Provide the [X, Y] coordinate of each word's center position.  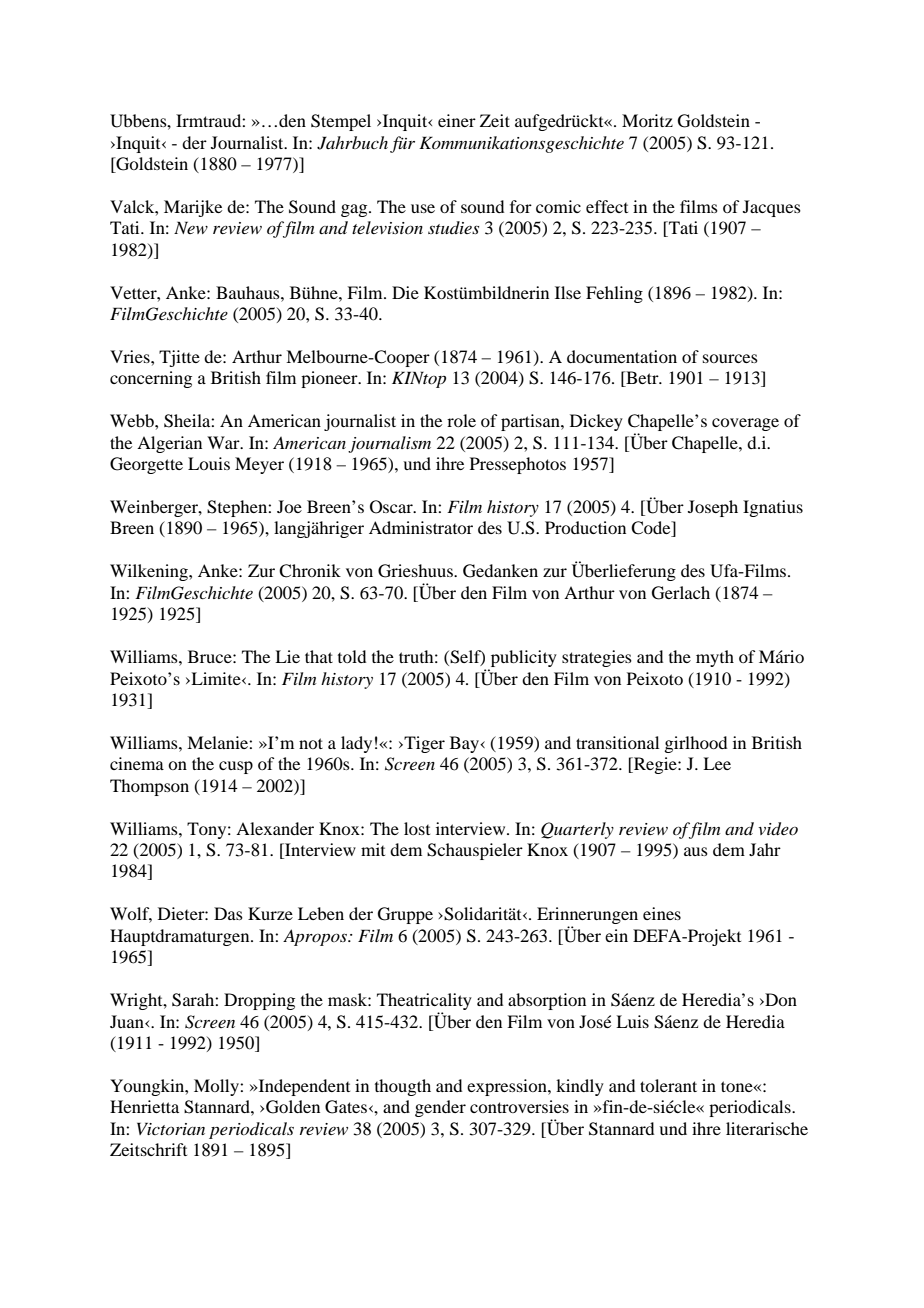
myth [715, 658]
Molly [217, 1087]
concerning [151, 379]
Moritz [647, 120]
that [319, 656]
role [461, 420]
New [191, 227]
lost [417, 828]
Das [228, 913]
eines [662, 913]
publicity [522, 660]
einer [457, 120]
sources [730, 358]
